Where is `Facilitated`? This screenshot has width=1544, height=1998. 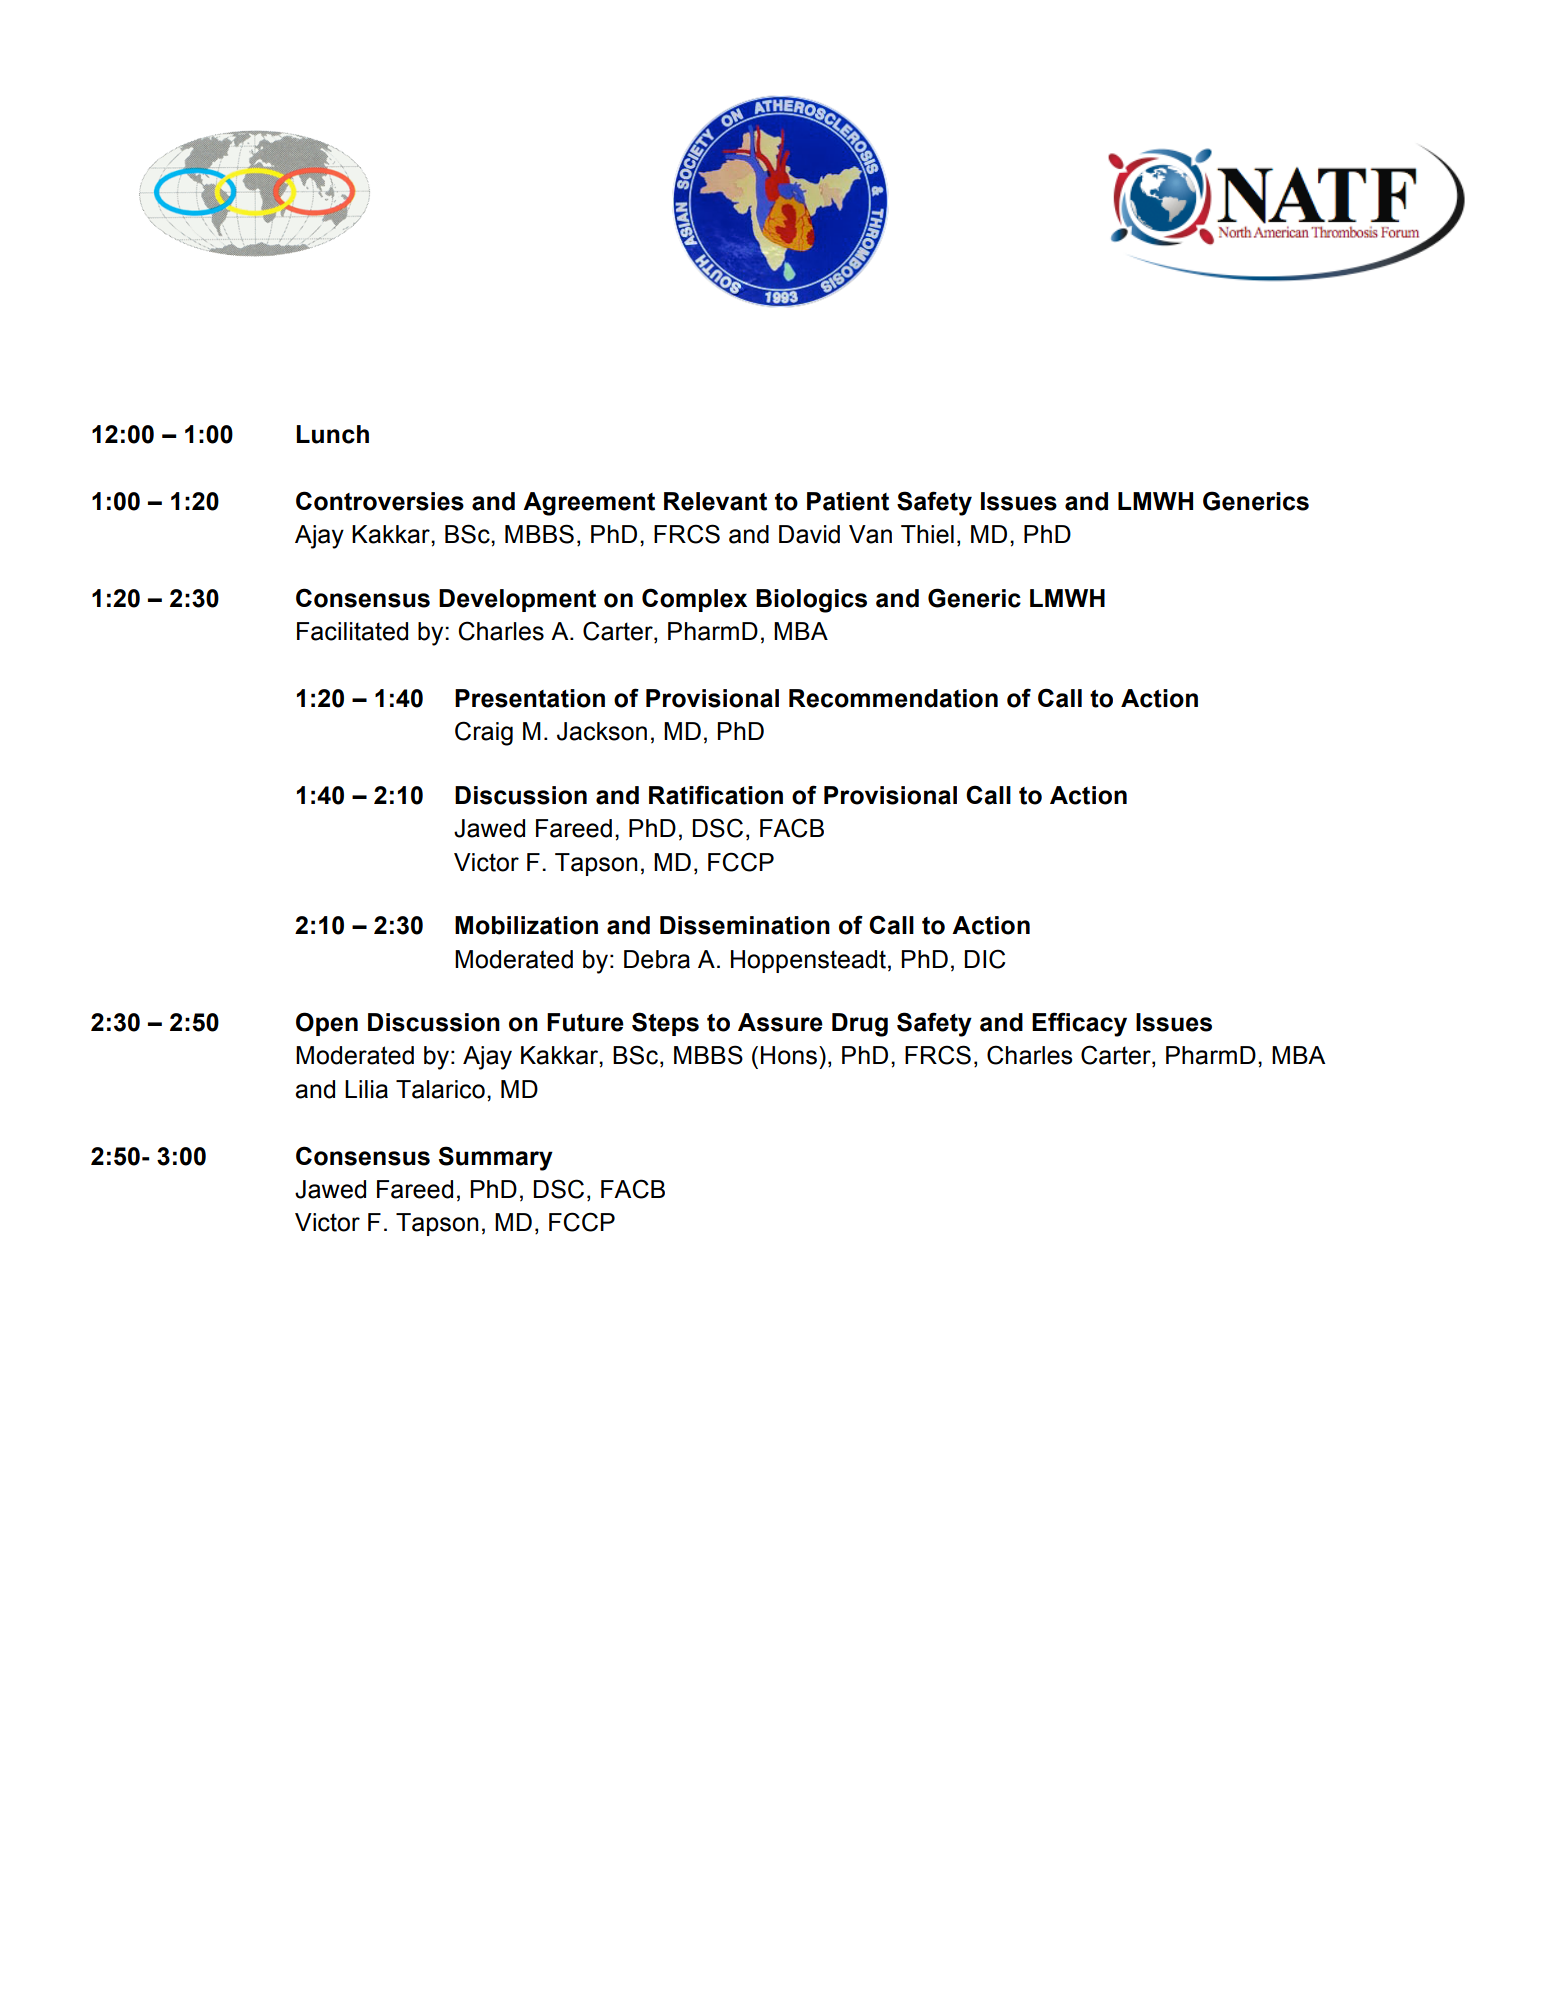
Facilitated is located at coordinates (352, 631).
